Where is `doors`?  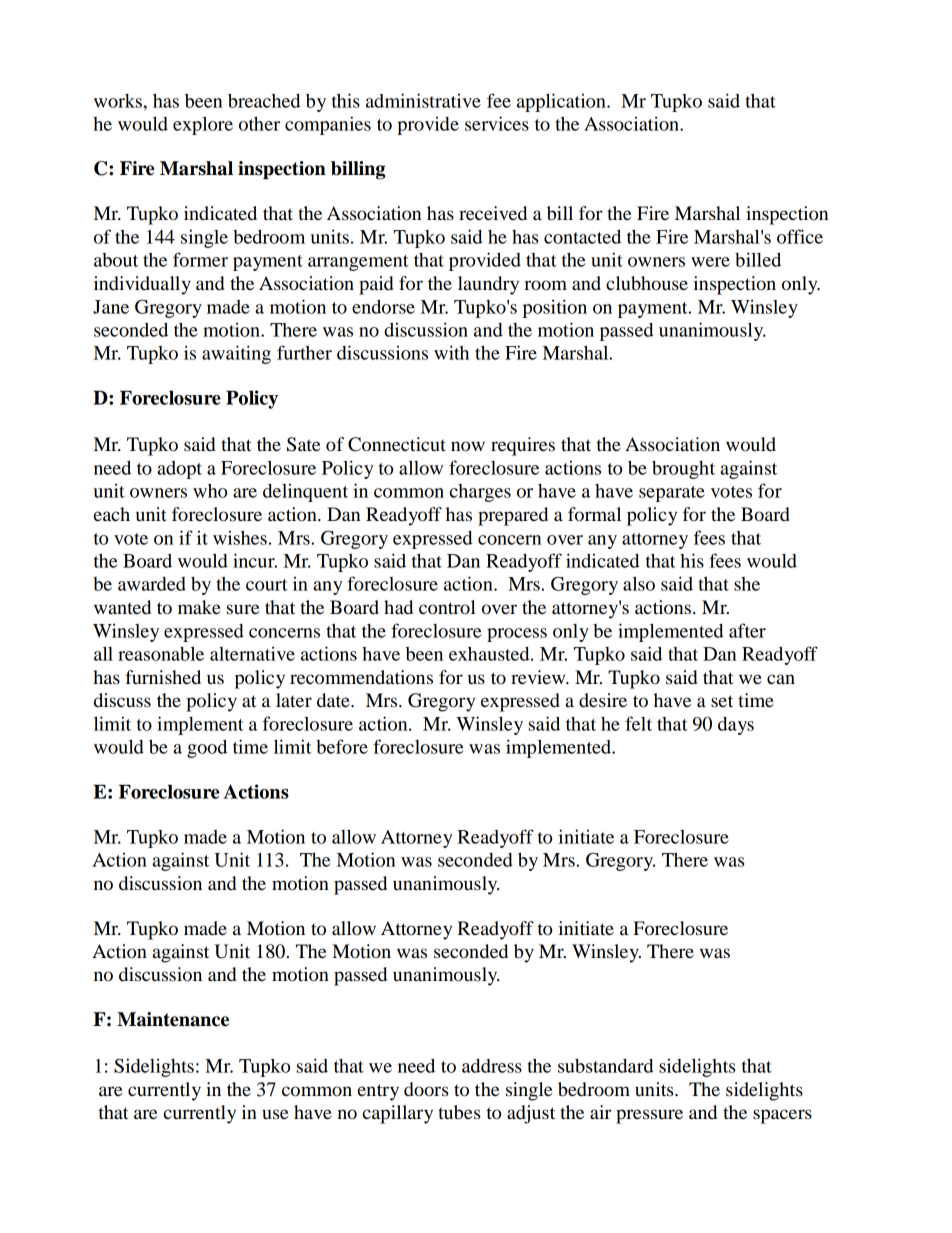 doors is located at coordinates (426, 1089).
